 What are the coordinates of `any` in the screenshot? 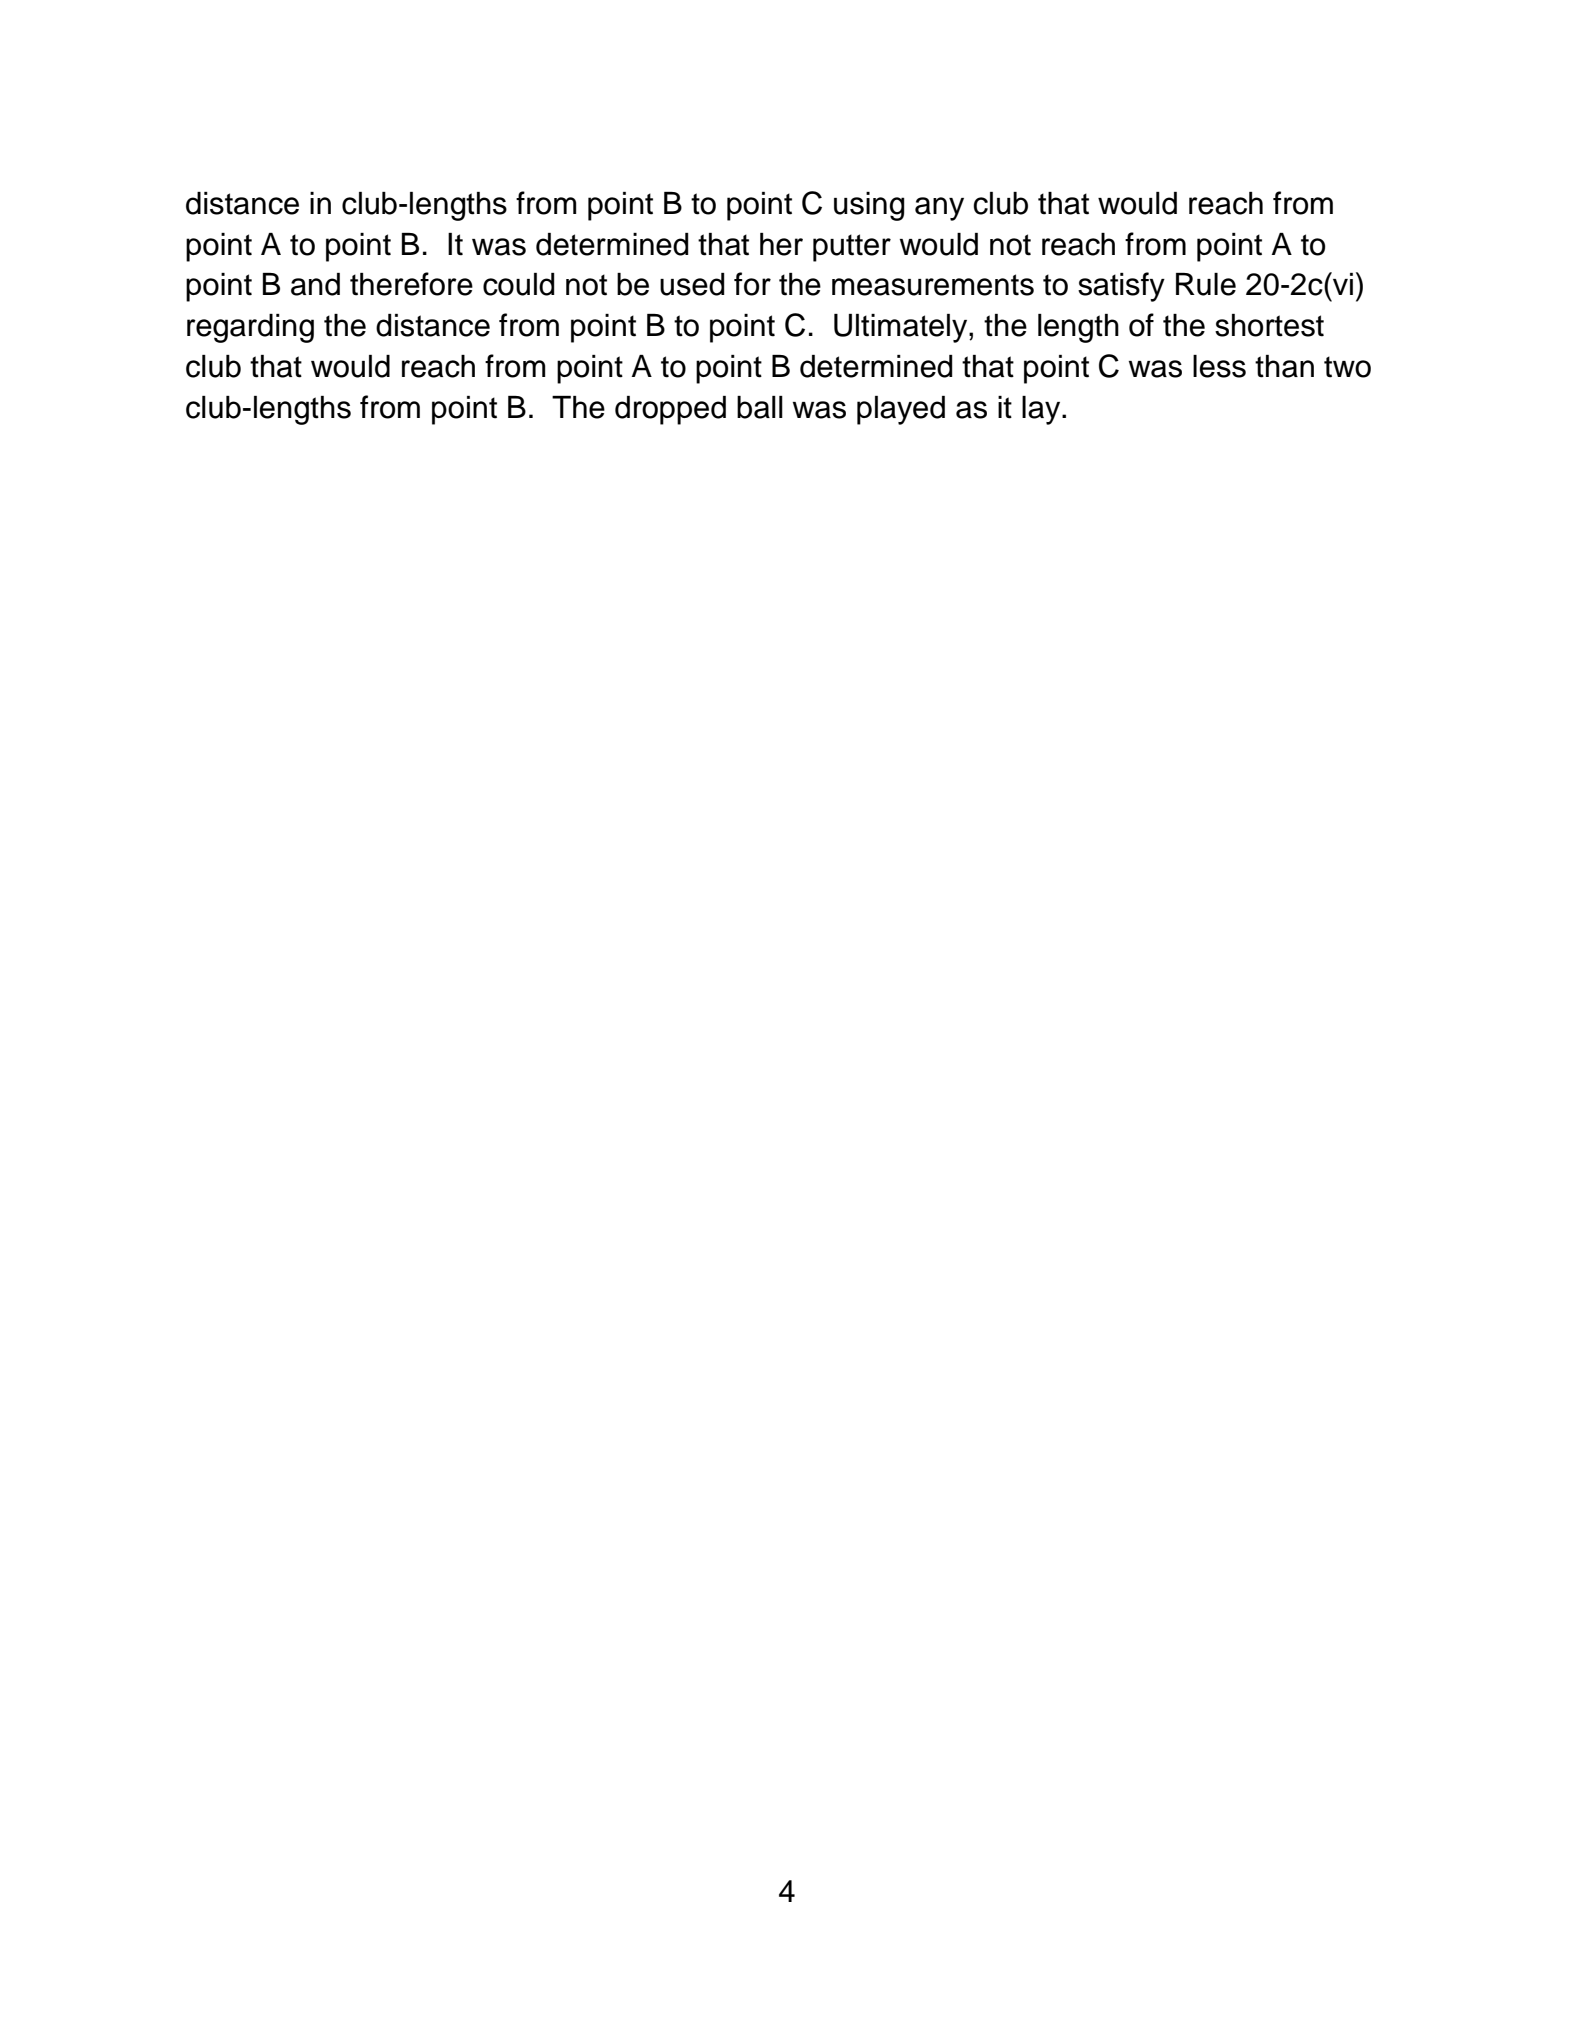 It's located at (939, 209).
